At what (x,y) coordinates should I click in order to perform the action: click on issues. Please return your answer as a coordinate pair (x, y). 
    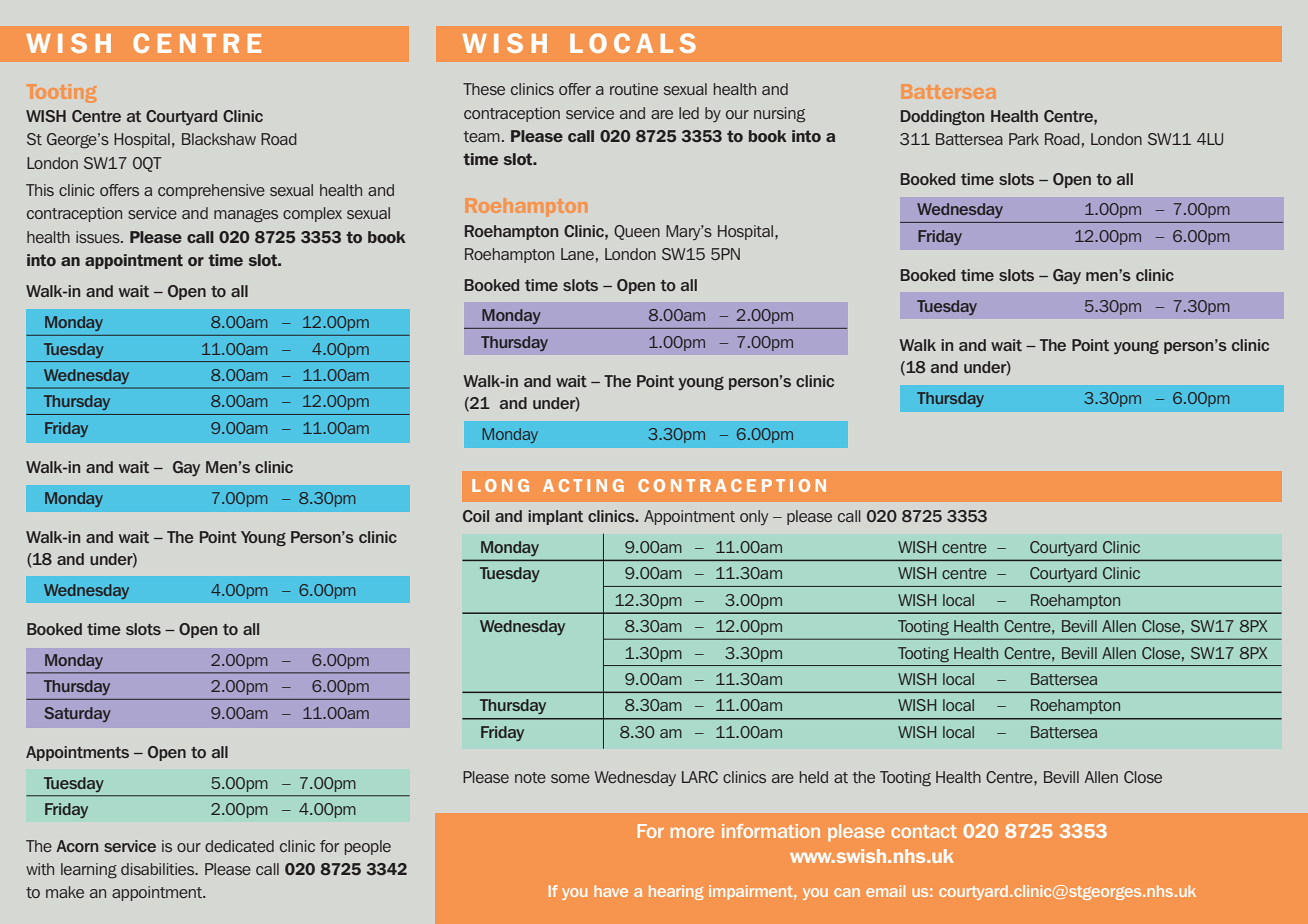
    Looking at the image, I should click on (99, 237).
